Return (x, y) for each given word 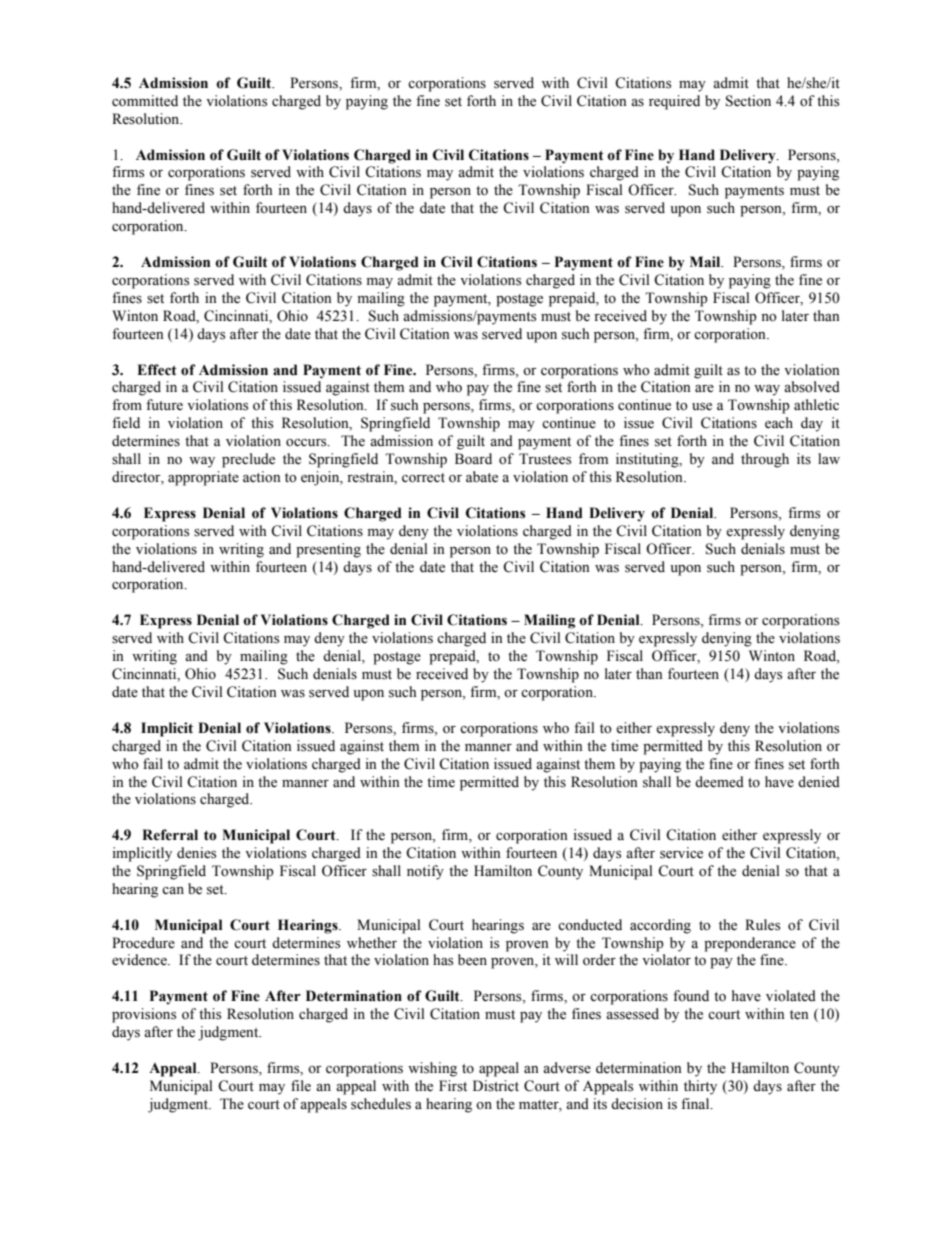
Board (473, 459)
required (674, 102)
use (702, 407)
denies (196, 853)
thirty (700, 1087)
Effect (157, 370)
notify (425, 872)
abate (482, 477)
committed (145, 101)
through (765, 460)
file (301, 1086)
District (496, 1086)
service (681, 853)
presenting (328, 550)
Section (748, 101)
